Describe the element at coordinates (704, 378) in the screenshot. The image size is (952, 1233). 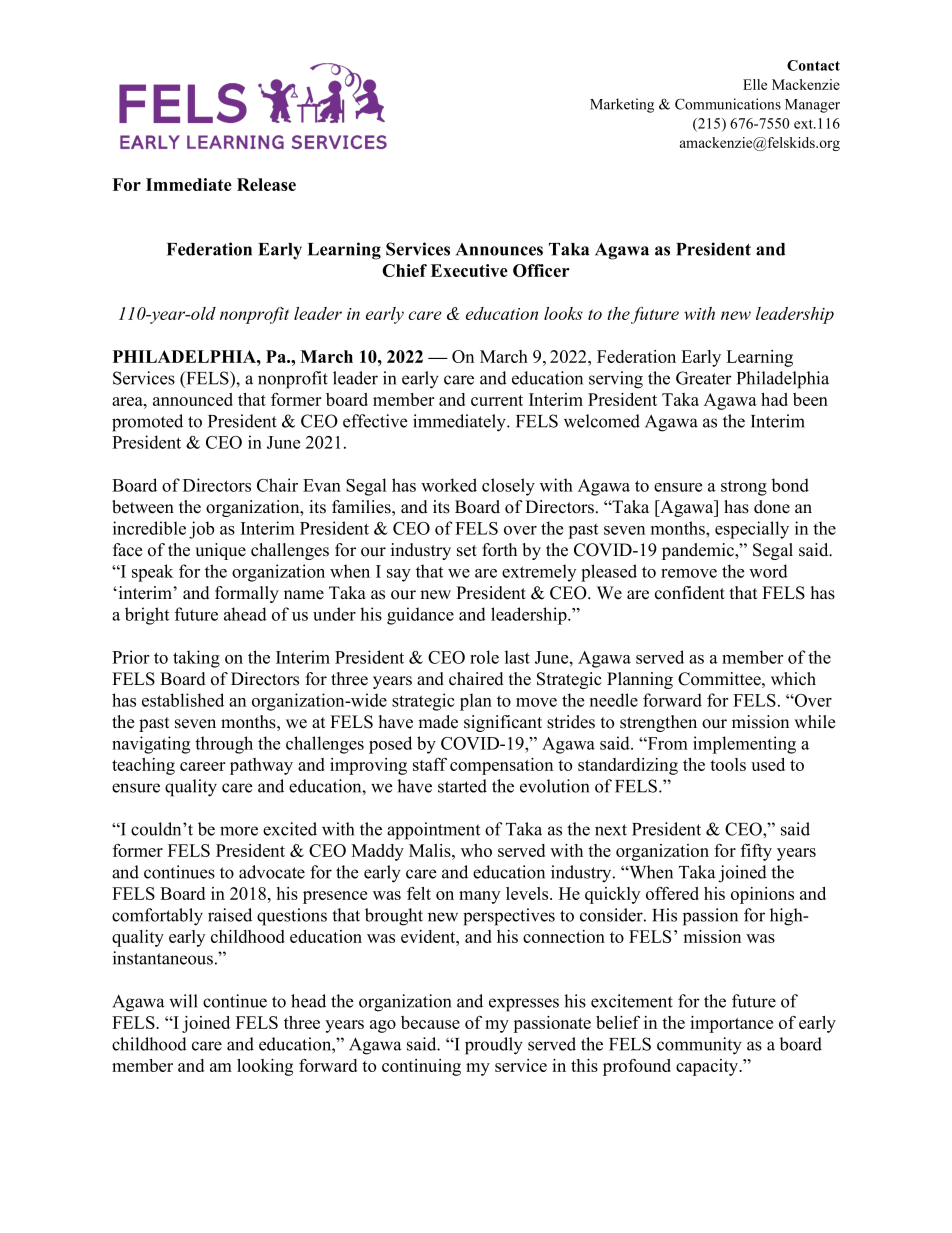
I see `Greater` at that location.
